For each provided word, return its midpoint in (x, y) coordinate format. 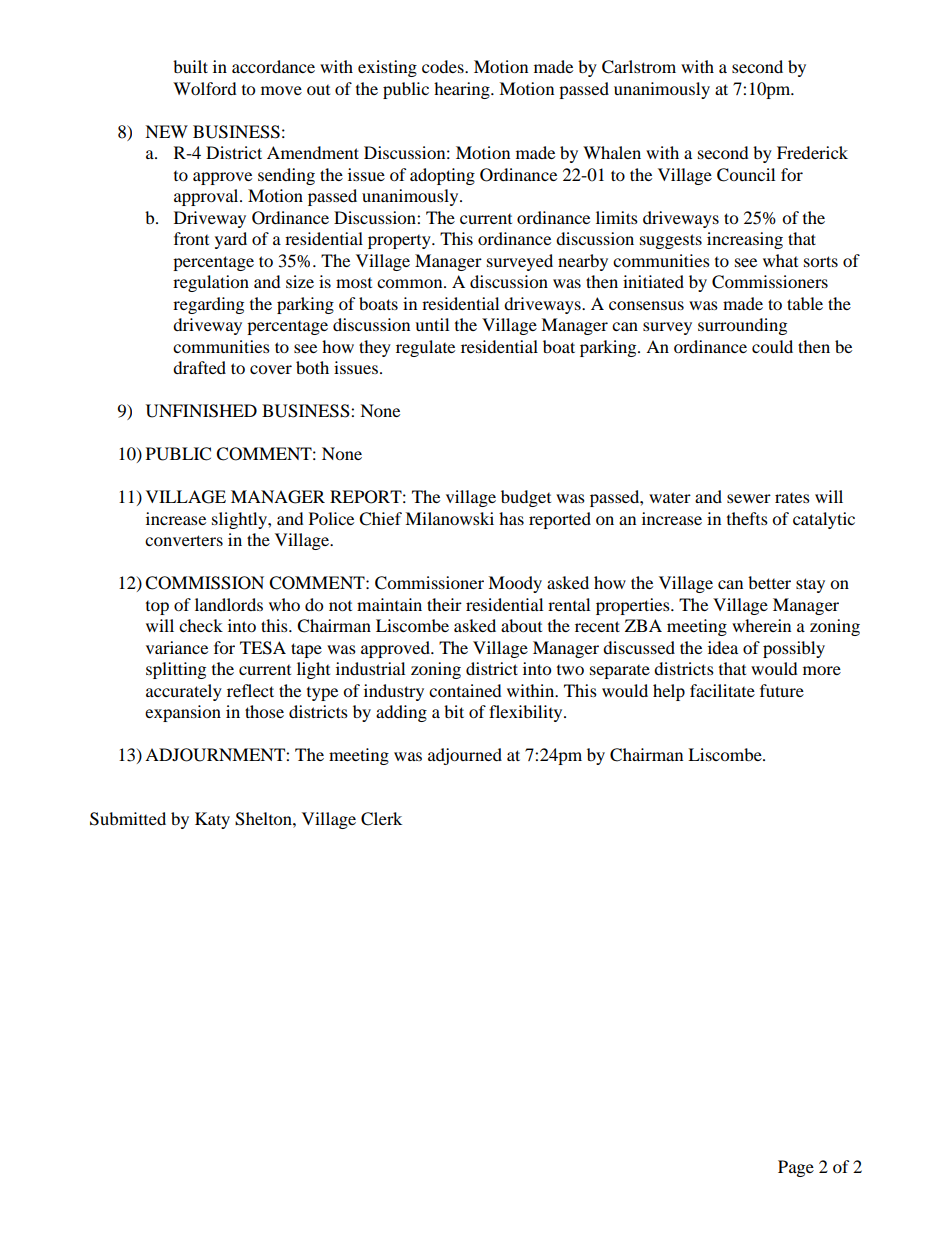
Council (746, 175)
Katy (212, 820)
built (190, 66)
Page (796, 1168)
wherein (761, 625)
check (201, 625)
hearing (463, 90)
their (444, 604)
